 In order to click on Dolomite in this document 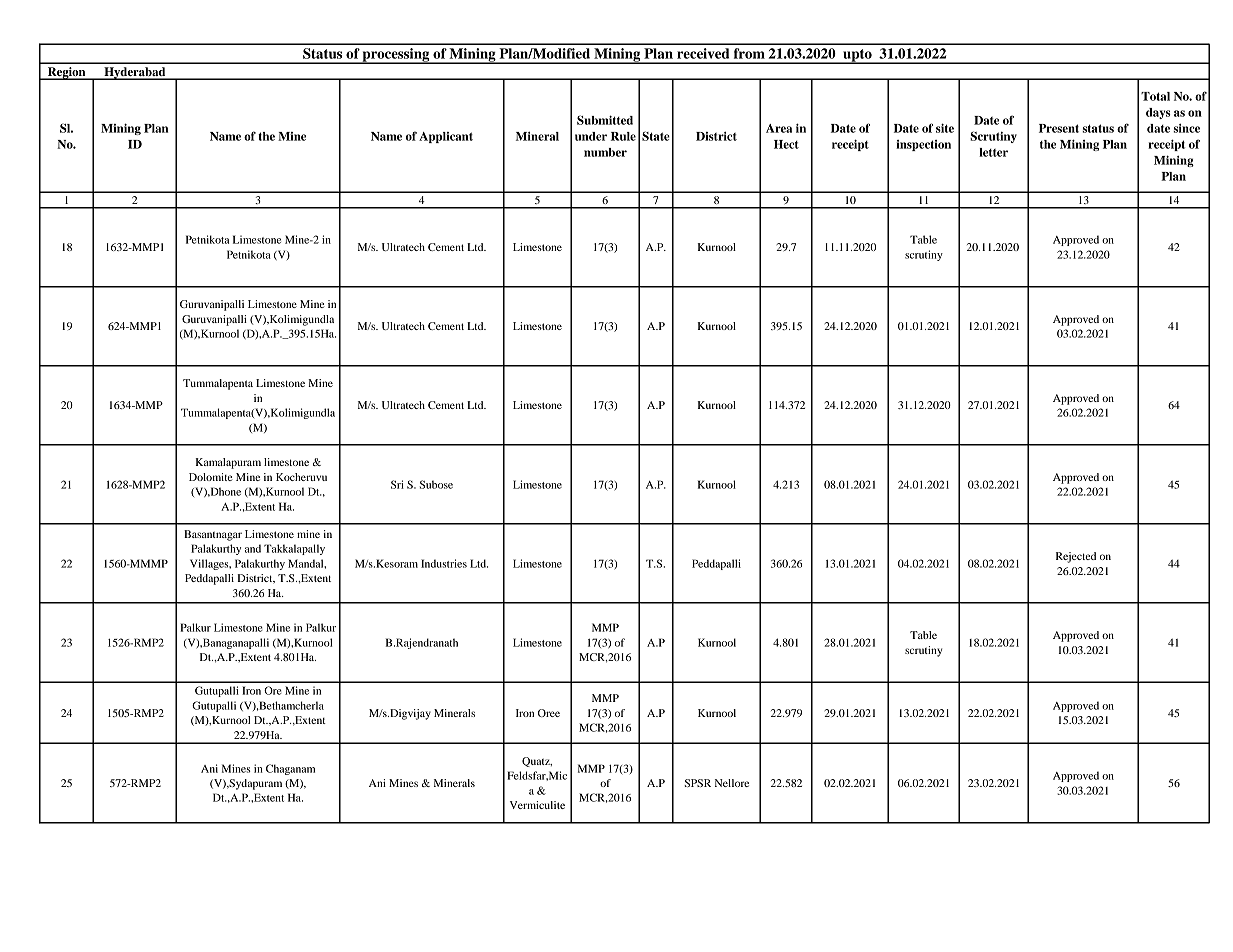, I will do `click(211, 477)`.
